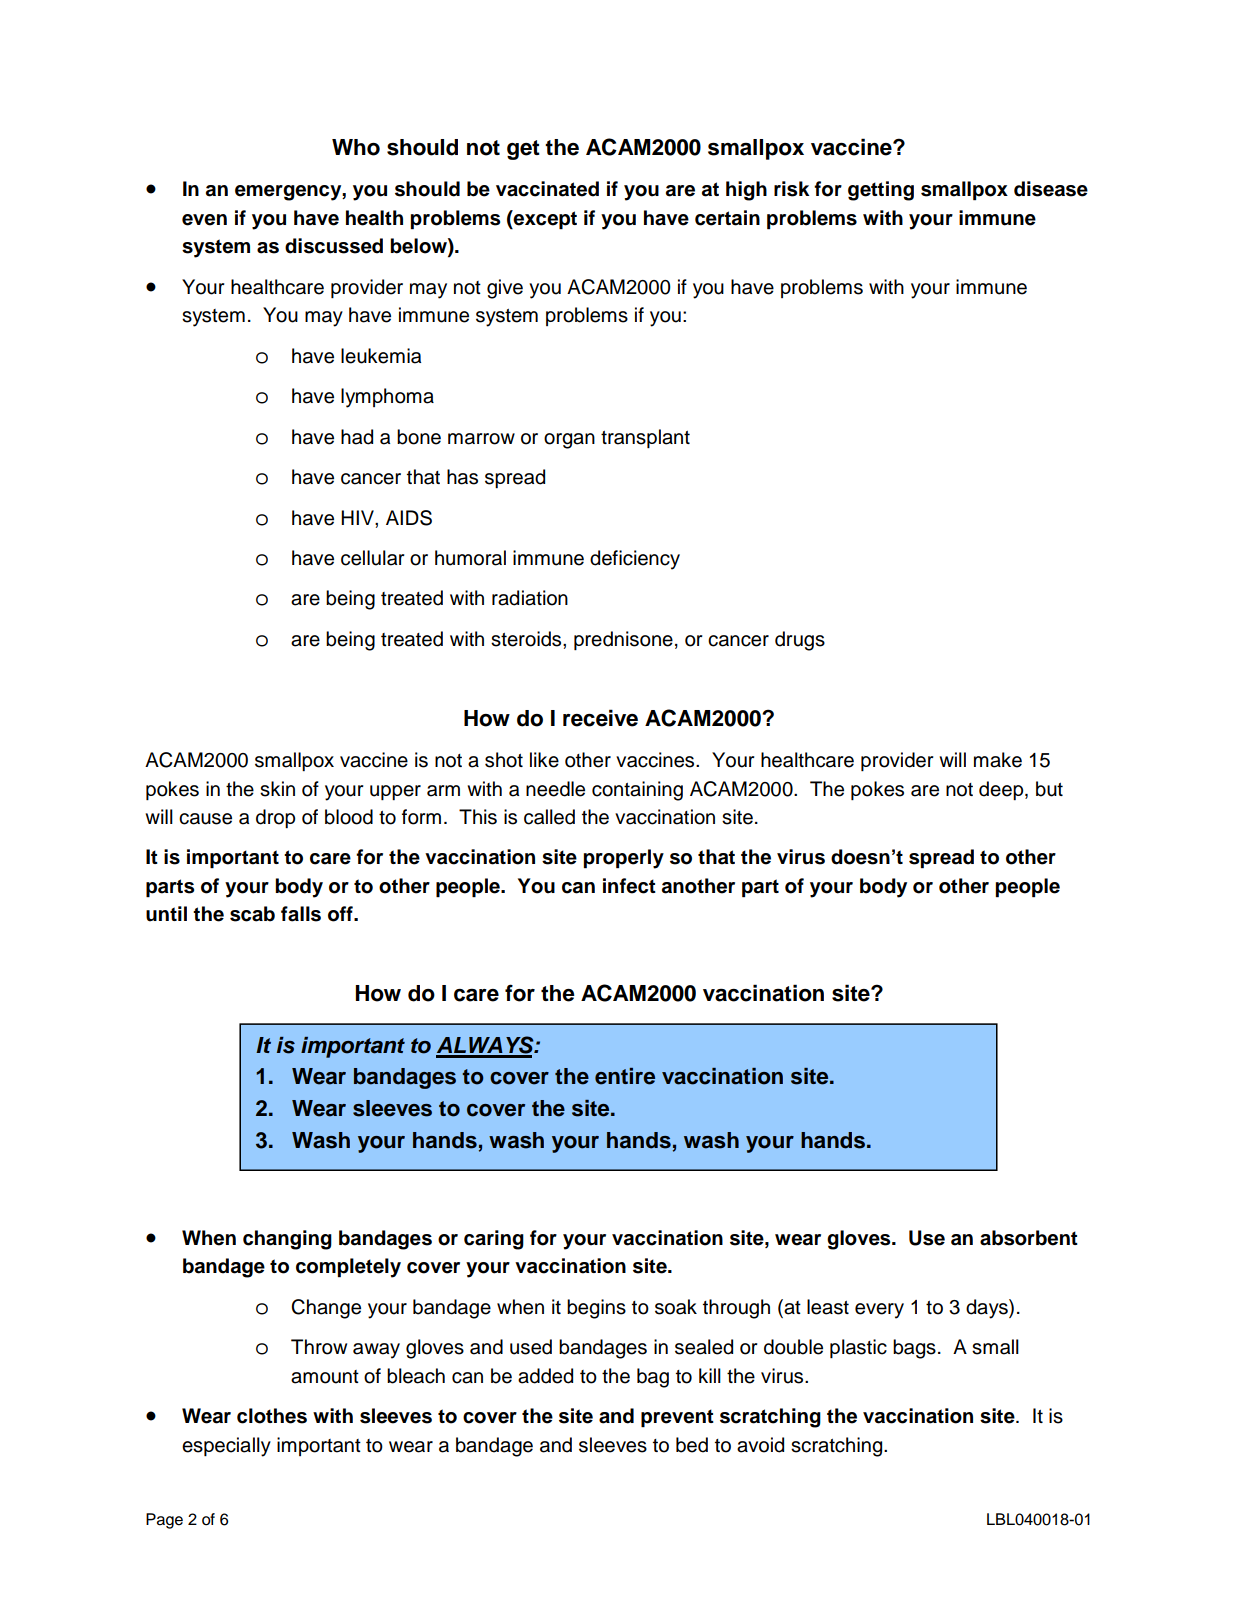 Image resolution: width=1238 pixels, height=1602 pixels. I want to click on drugs, so click(800, 641).
